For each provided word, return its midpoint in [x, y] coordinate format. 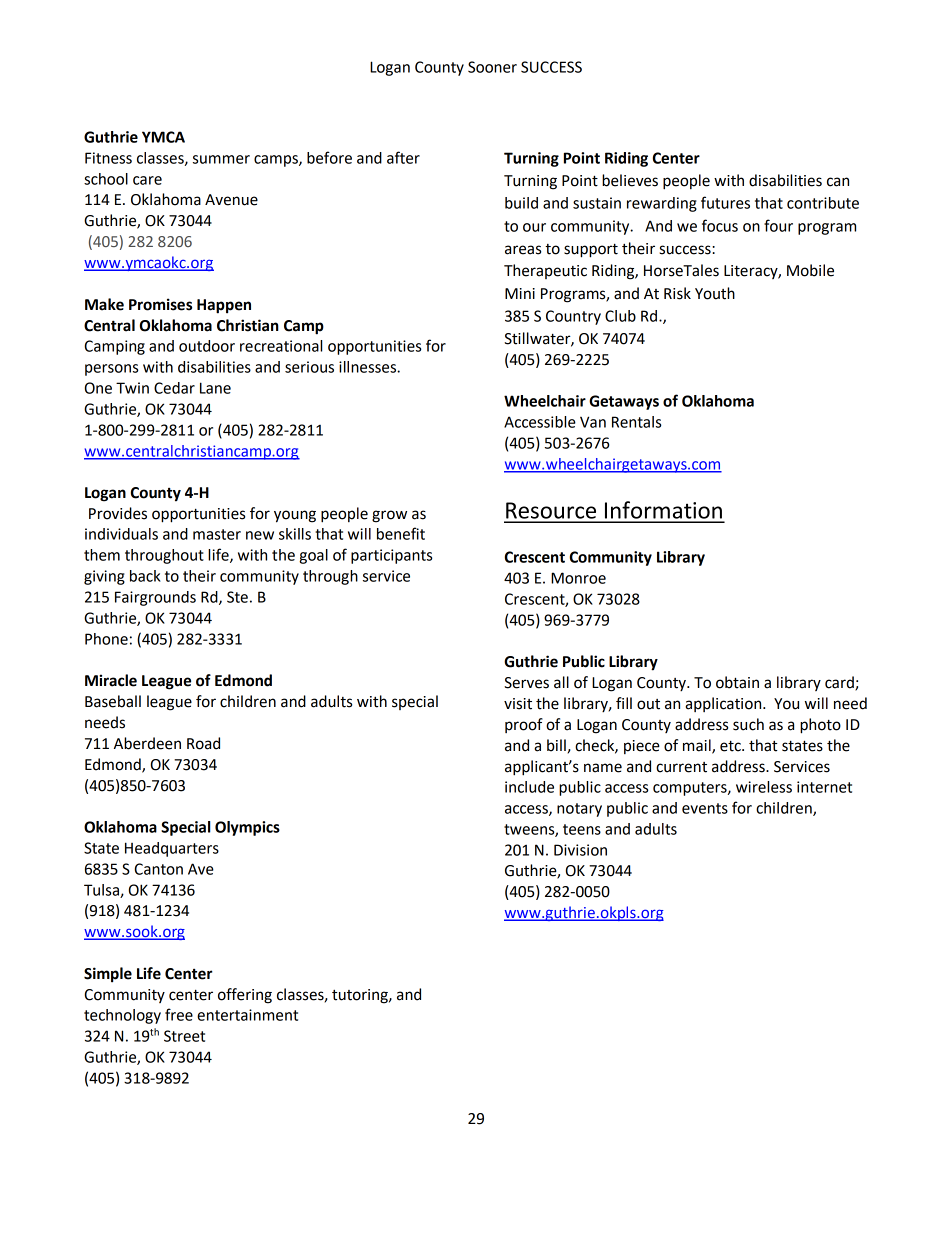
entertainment [247, 1015]
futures [725, 202]
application [724, 704]
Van [593, 422]
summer [221, 159]
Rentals [636, 422]
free [179, 1014]
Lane [215, 388]
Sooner [492, 67]
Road [203, 743]
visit [518, 704]
